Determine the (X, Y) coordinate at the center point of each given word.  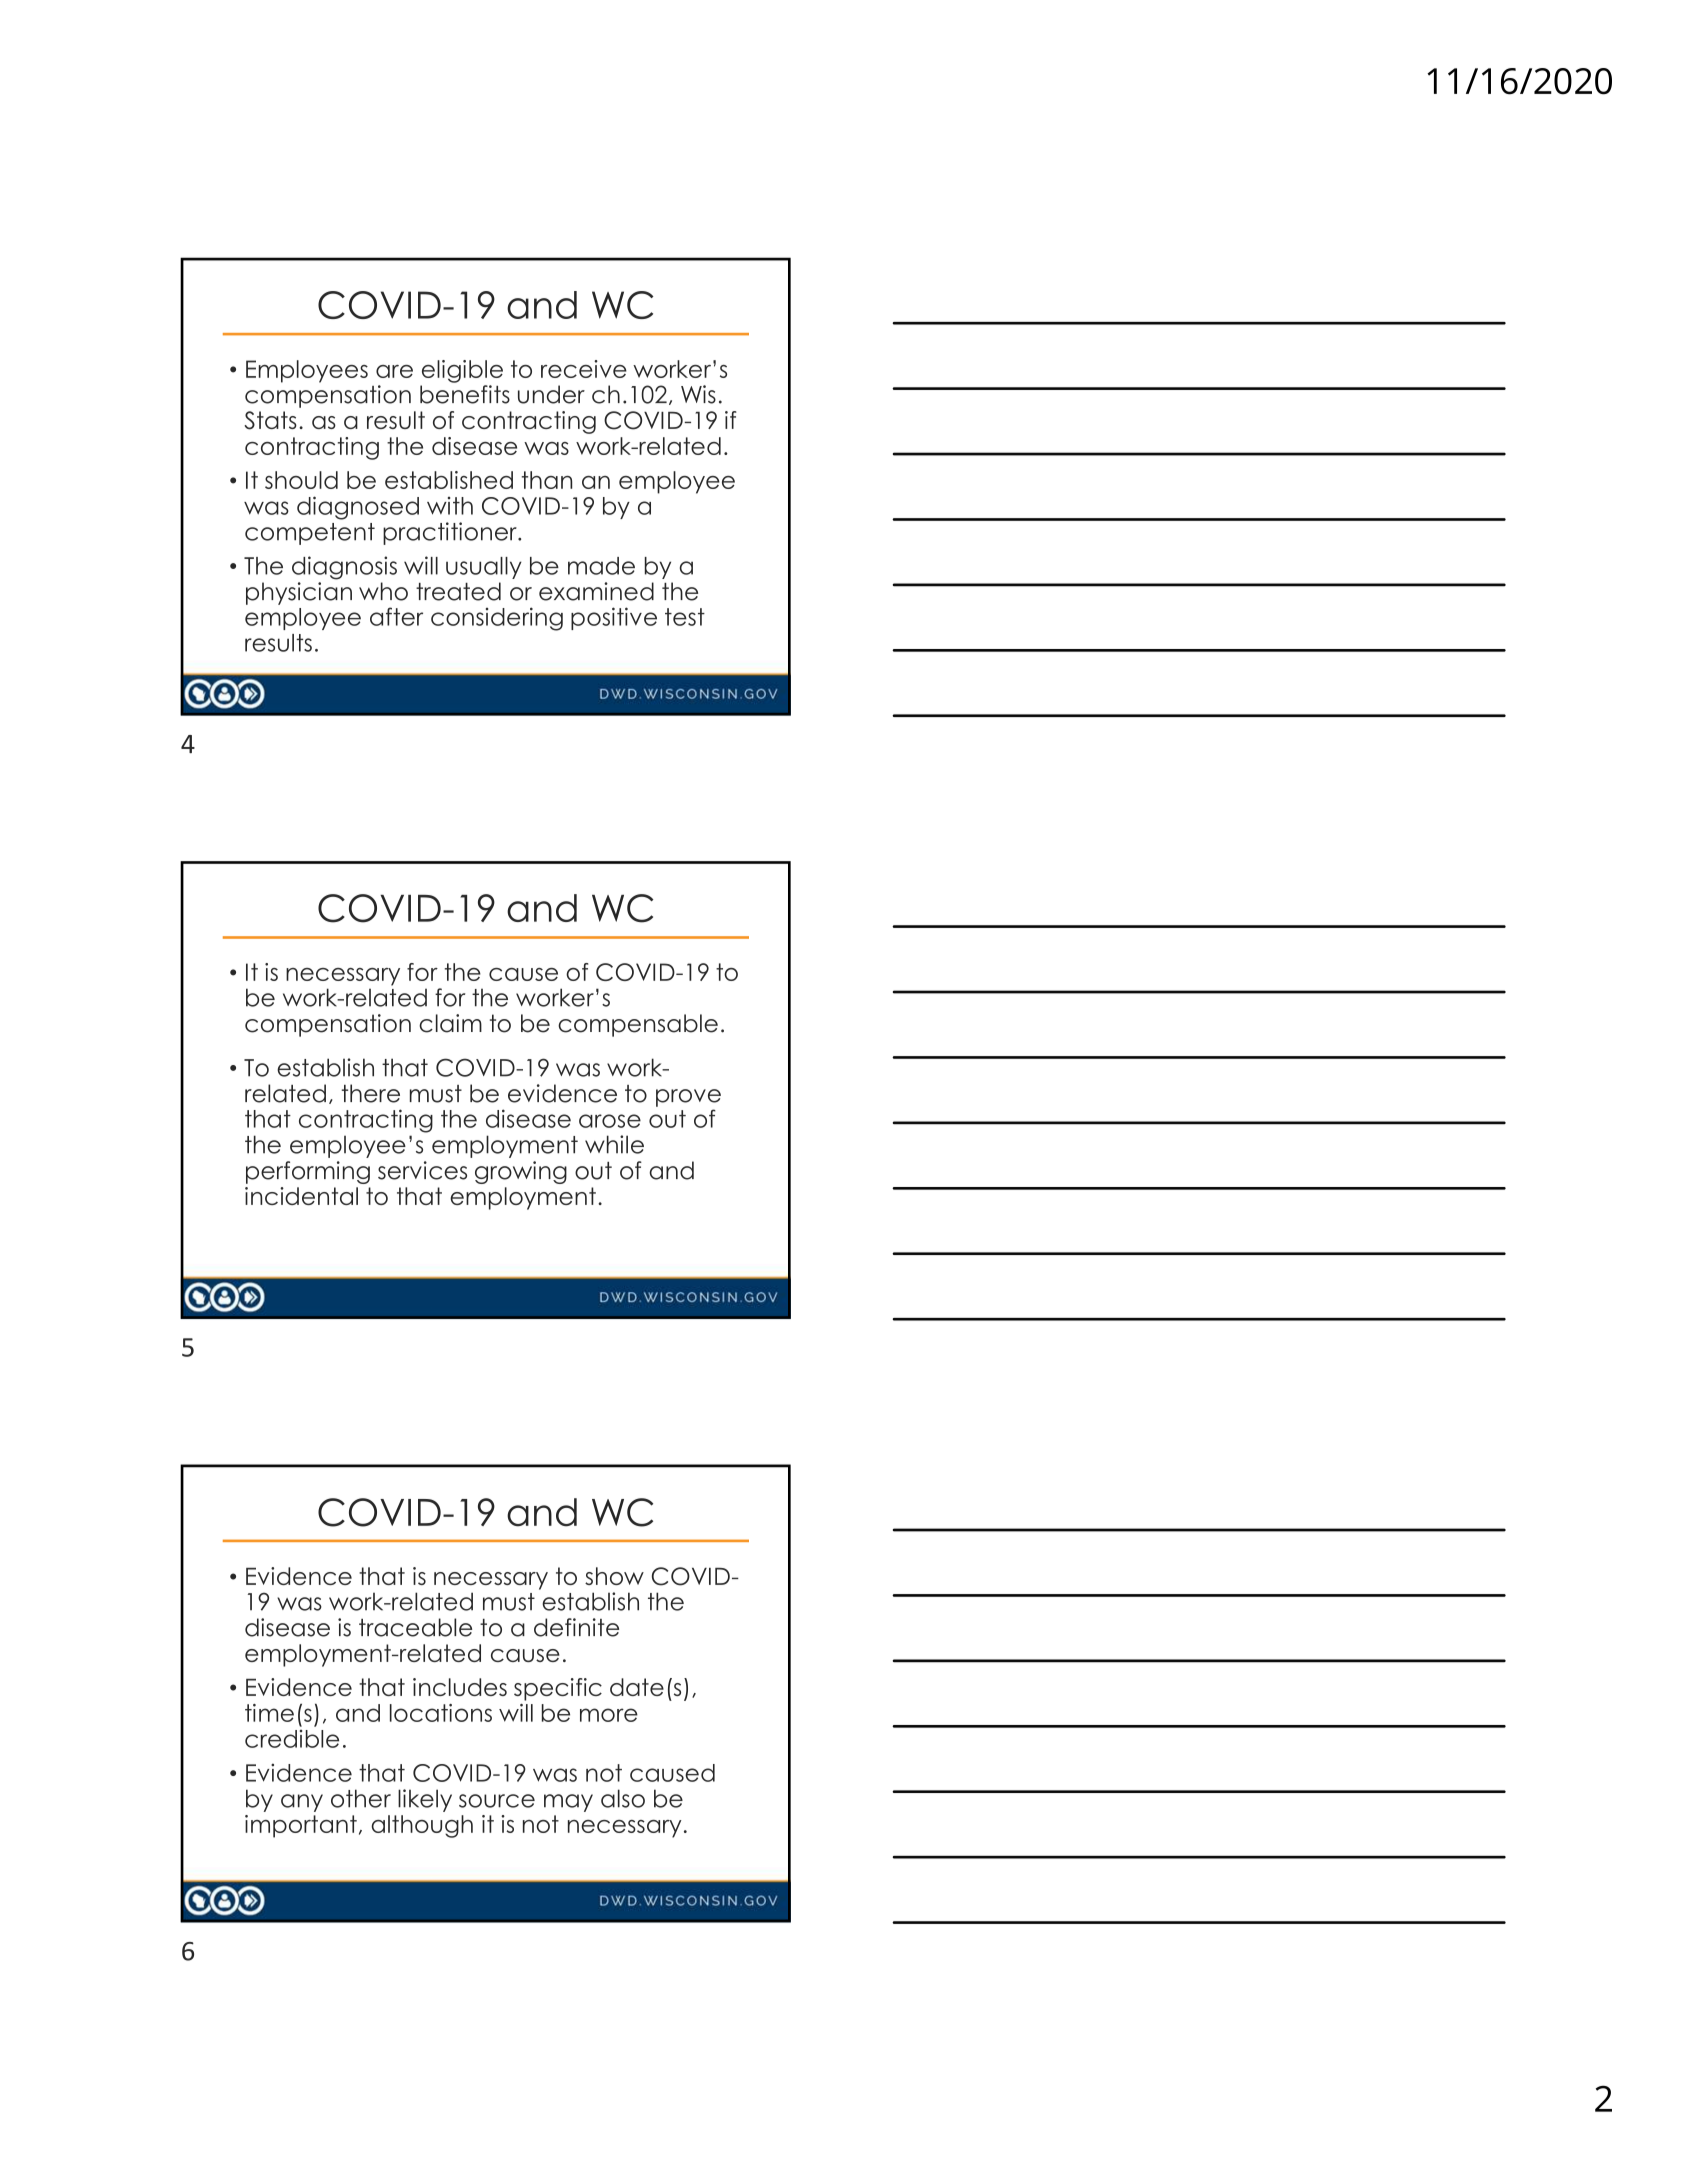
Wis (698, 394)
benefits (465, 394)
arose (610, 1121)
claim (450, 1023)
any (302, 1803)
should (301, 480)
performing (308, 1172)
